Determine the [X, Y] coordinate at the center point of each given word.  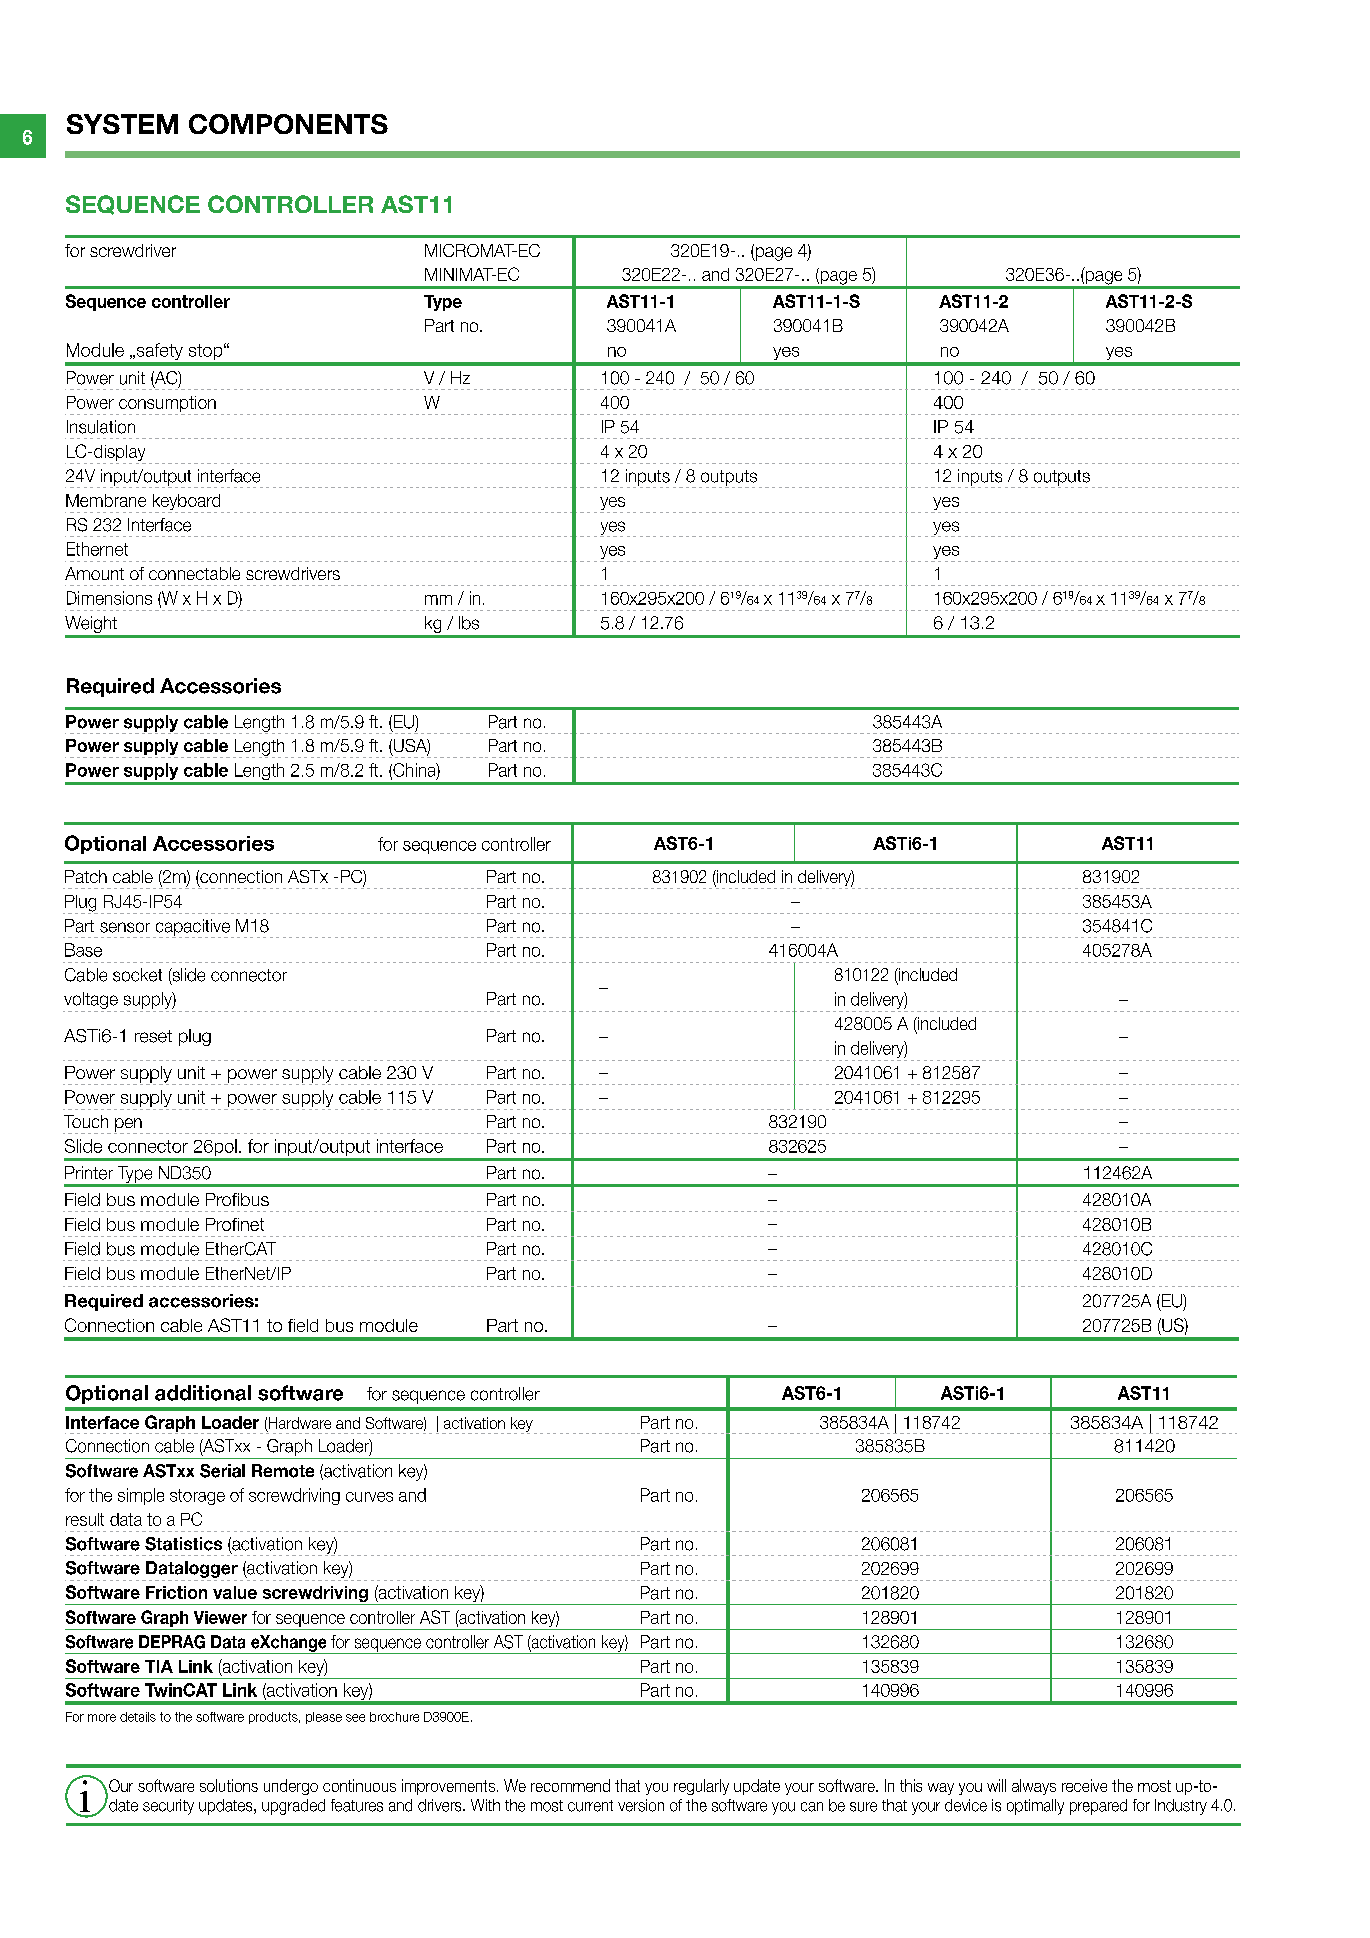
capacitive [192, 928]
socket [137, 975]
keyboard [186, 503]
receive [1084, 1785]
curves [369, 1497]
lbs [469, 623]
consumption [167, 405]
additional [203, 1393]
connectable [194, 573]
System [122, 124]
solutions [229, 1785]
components [288, 124]
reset [153, 1036]
